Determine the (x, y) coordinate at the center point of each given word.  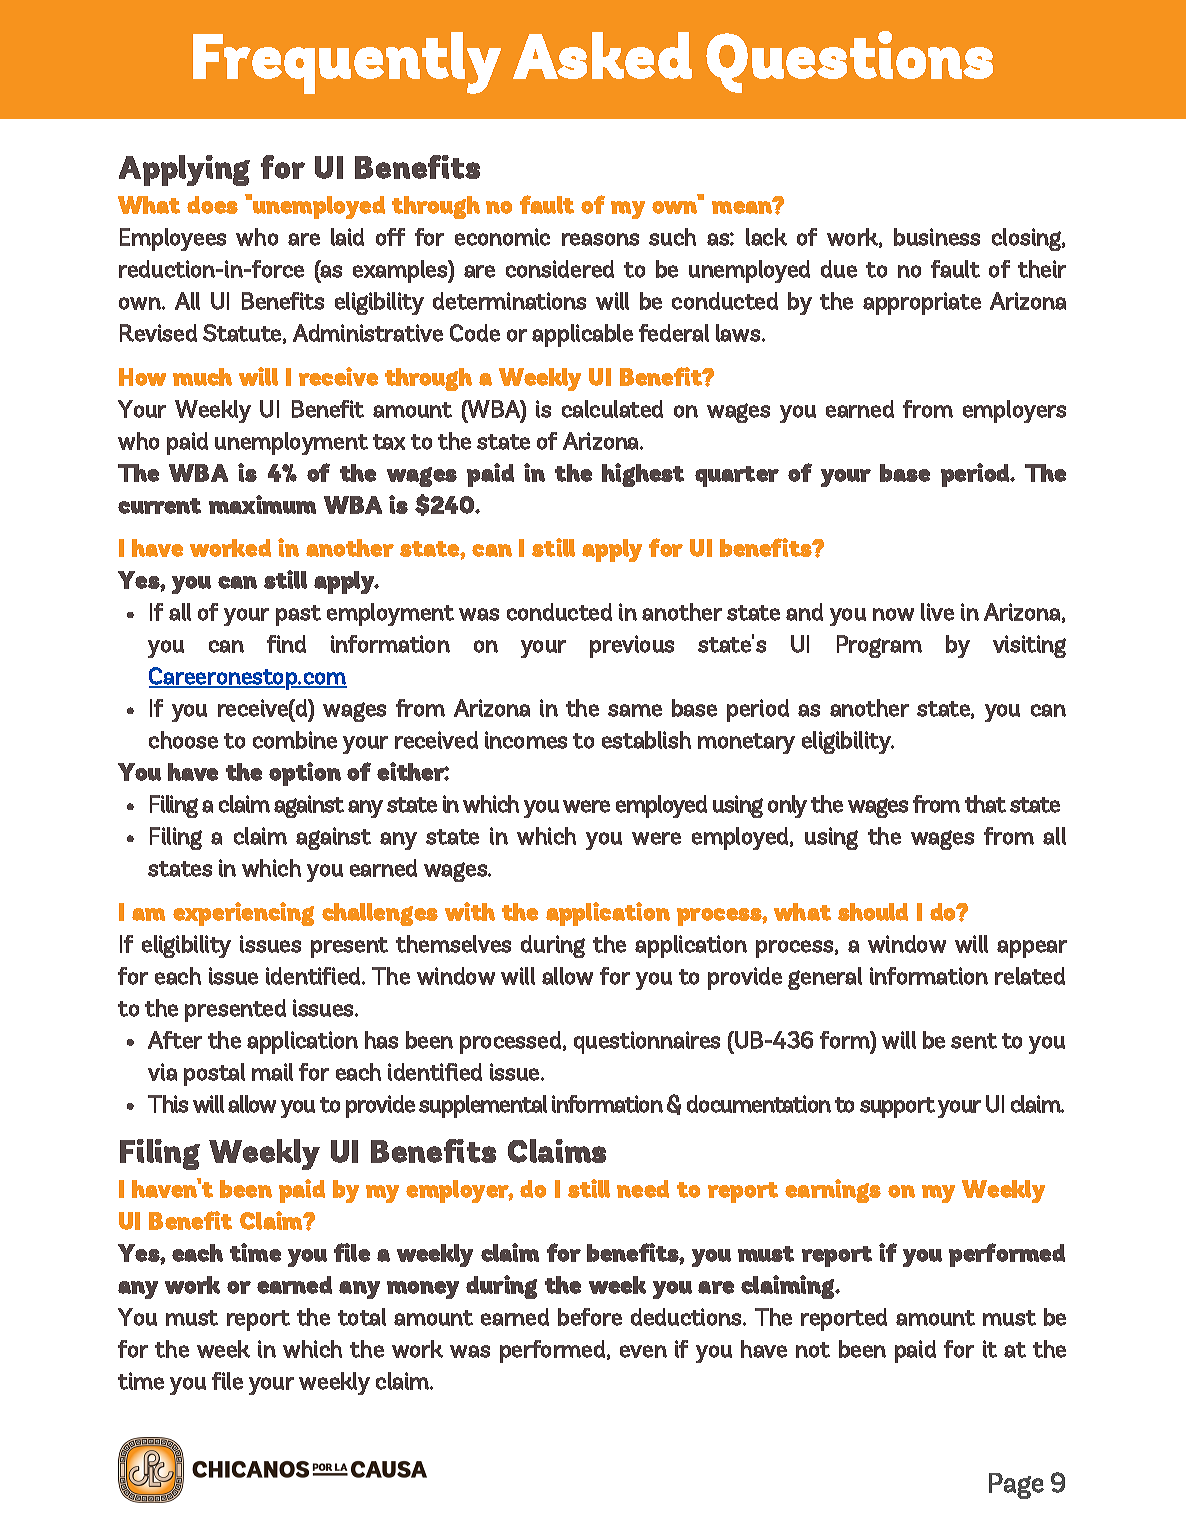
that (985, 804)
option (305, 774)
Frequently (347, 63)
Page (1016, 1486)
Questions (849, 62)
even (643, 1351)
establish (646, 740)
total (362, 1317)
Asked (602, 55)
